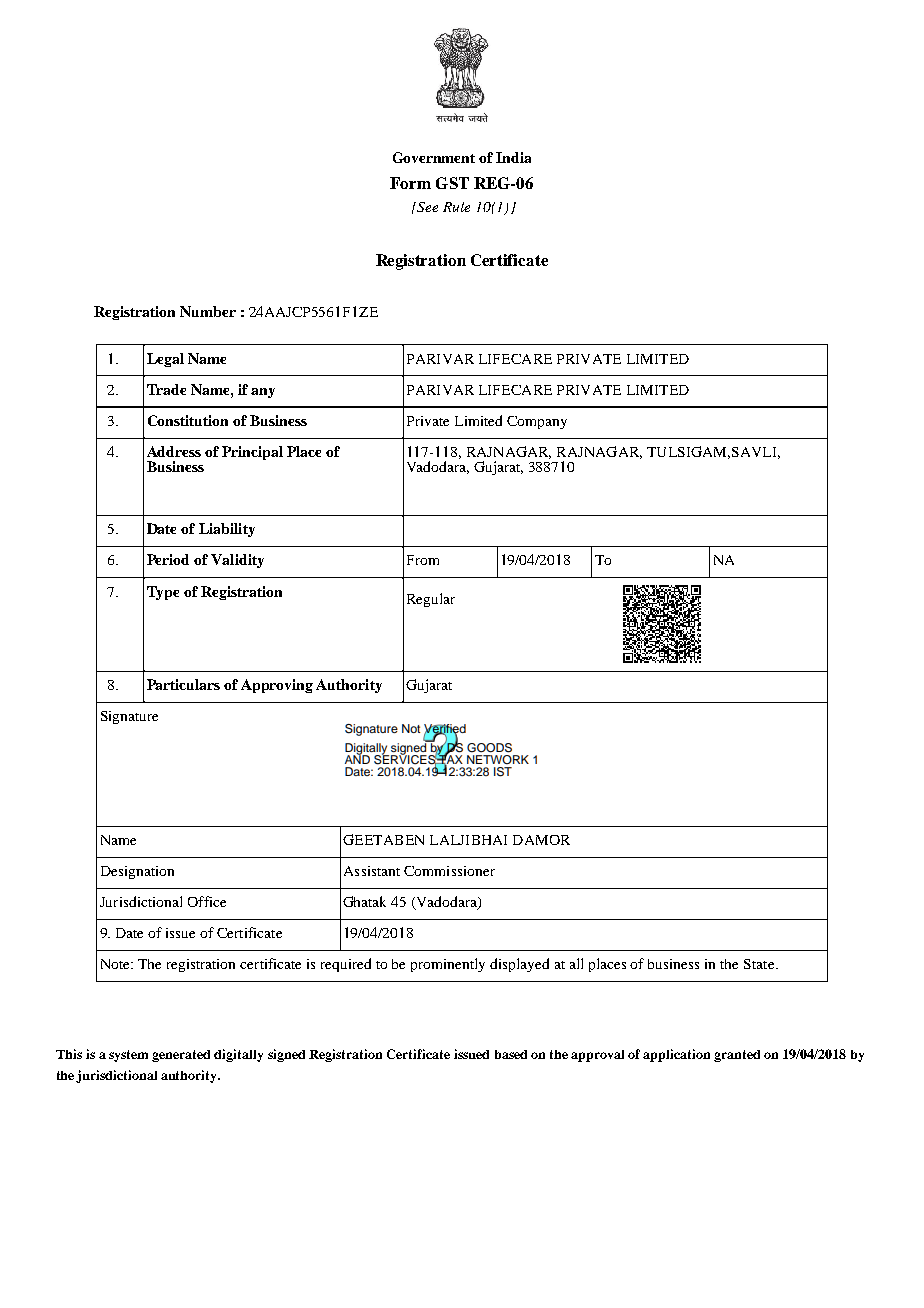  I want to click on based, so click(511, 1054).
